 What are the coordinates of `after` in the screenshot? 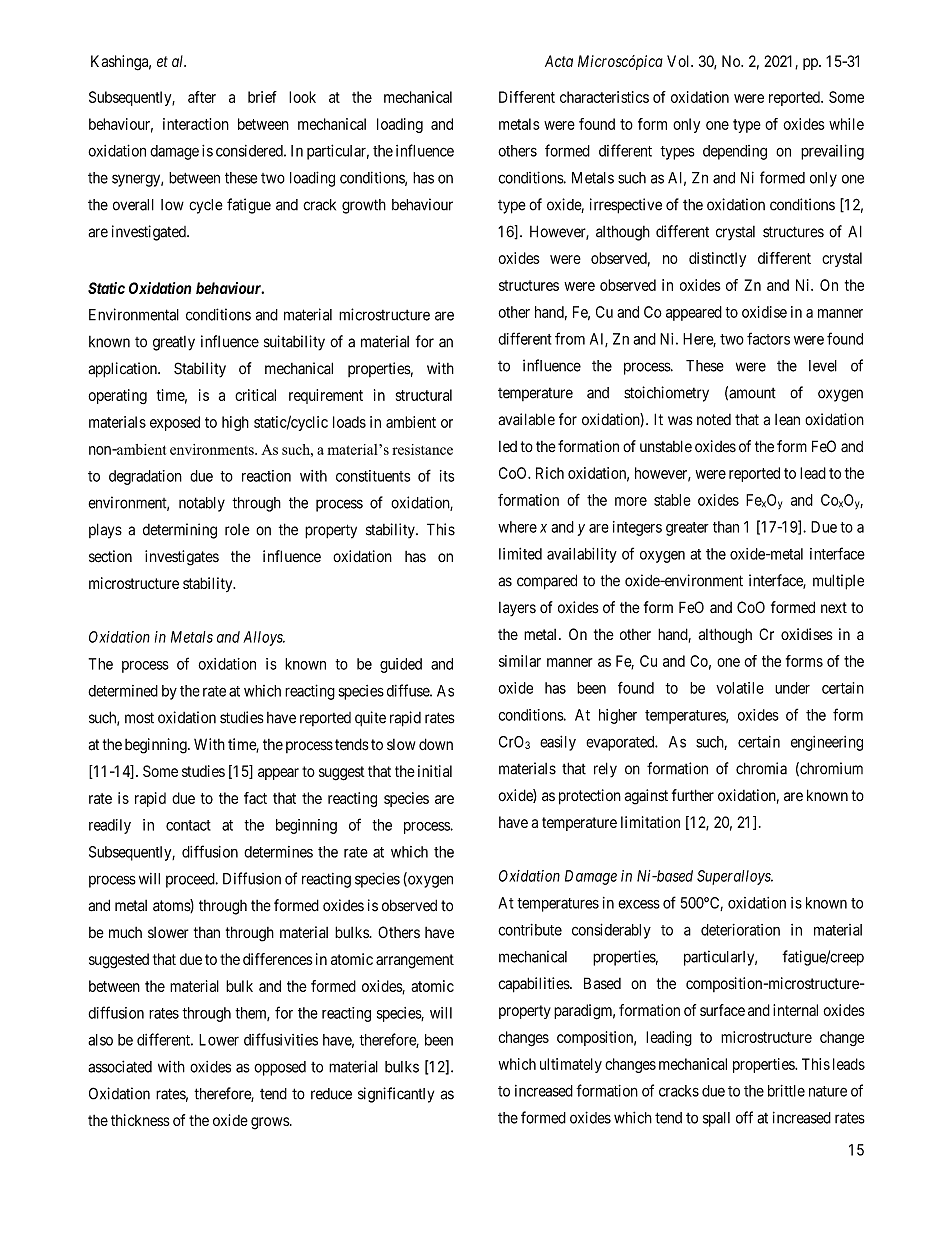 It's located at (202, 97).
